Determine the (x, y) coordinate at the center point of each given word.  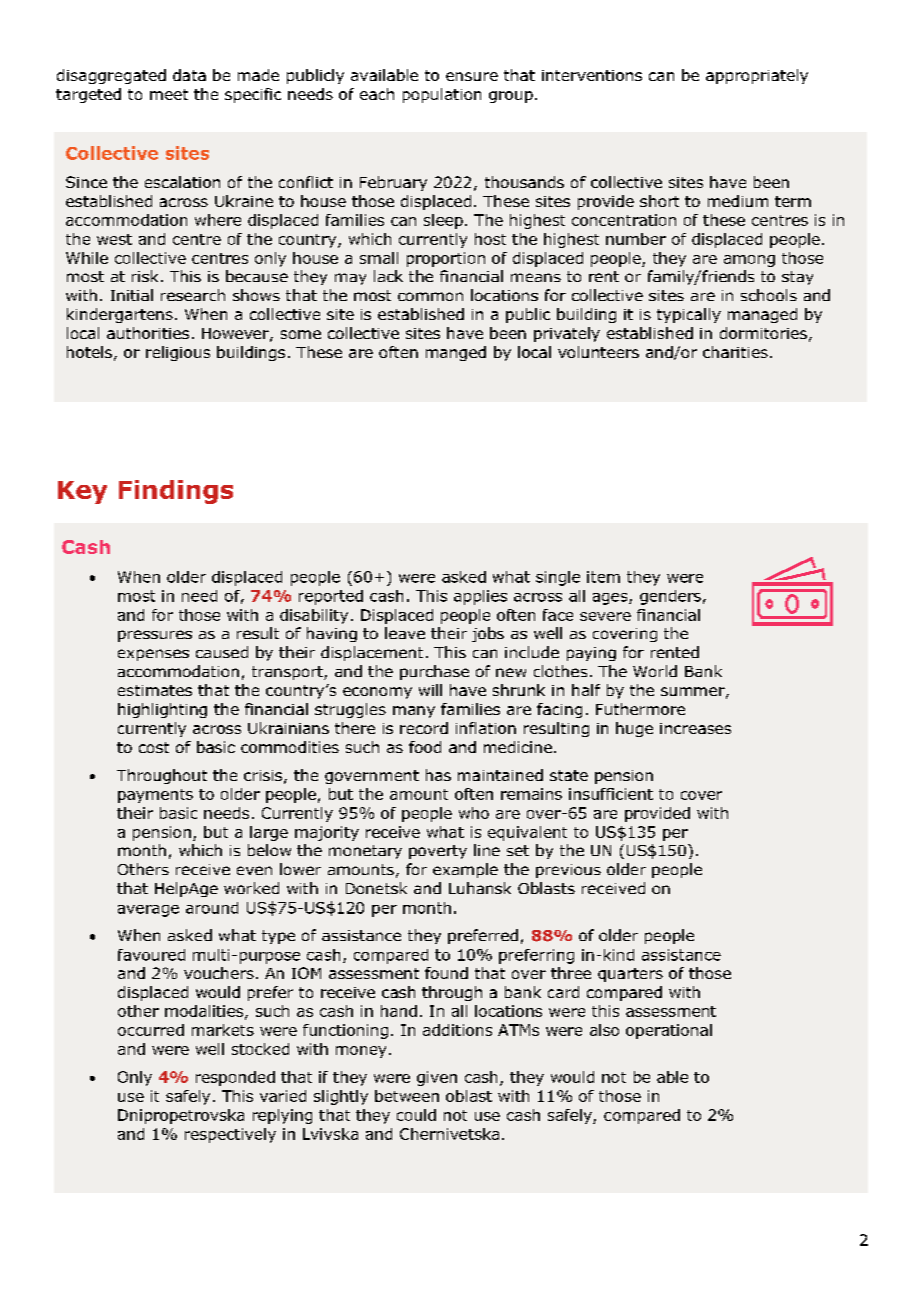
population (442, 95)
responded (235, 1078)
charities (735, 352)
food (425, 747)
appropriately (757, 76)
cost (154, 747)
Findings (176, 492)
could (416, 1115)
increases (695, 728)
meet (169, 94)
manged (456, 353)
